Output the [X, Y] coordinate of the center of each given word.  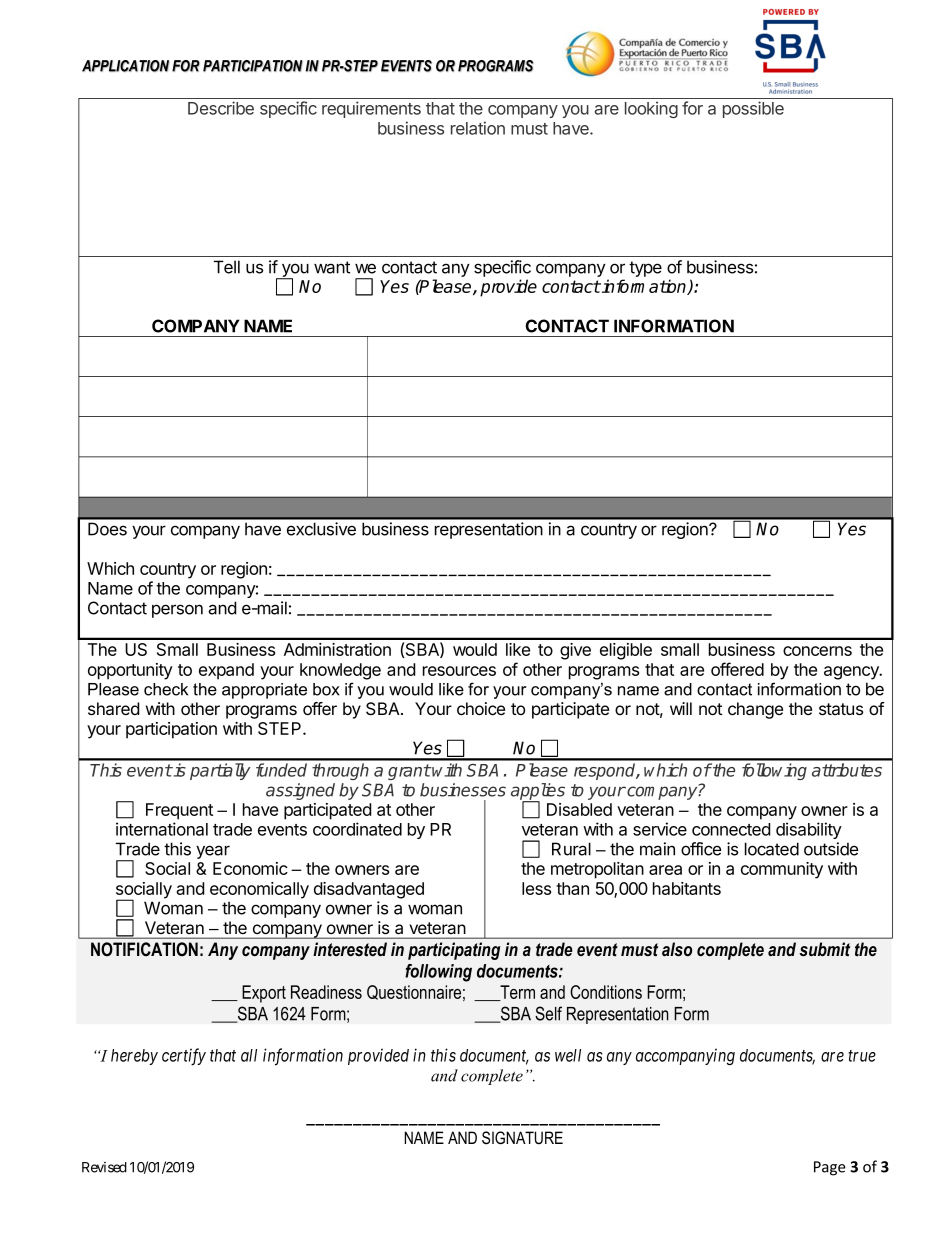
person [177, 611]
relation [478, 128]
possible [753, 109]
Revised [104, 1167]
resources [459, 671]
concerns [817, 651]
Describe [221, 108]
